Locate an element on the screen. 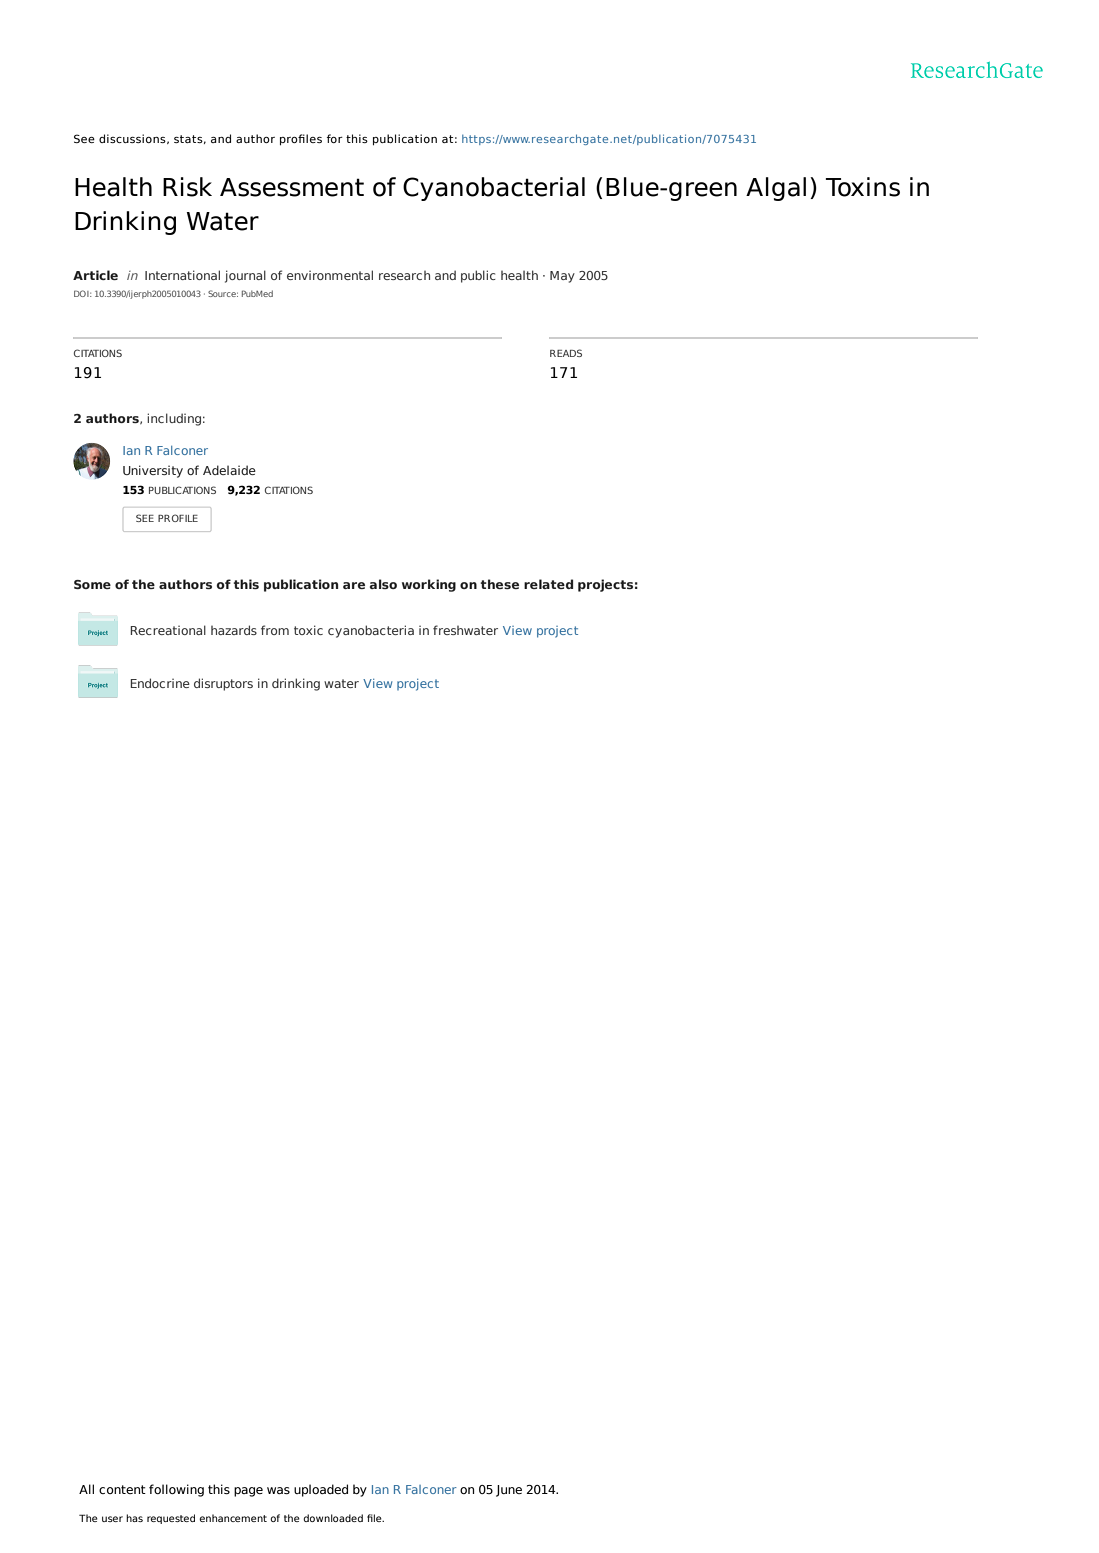 Image resolution: width=1099 pixels, height=1553 pixels. working is located at coordinates (429, 585).
